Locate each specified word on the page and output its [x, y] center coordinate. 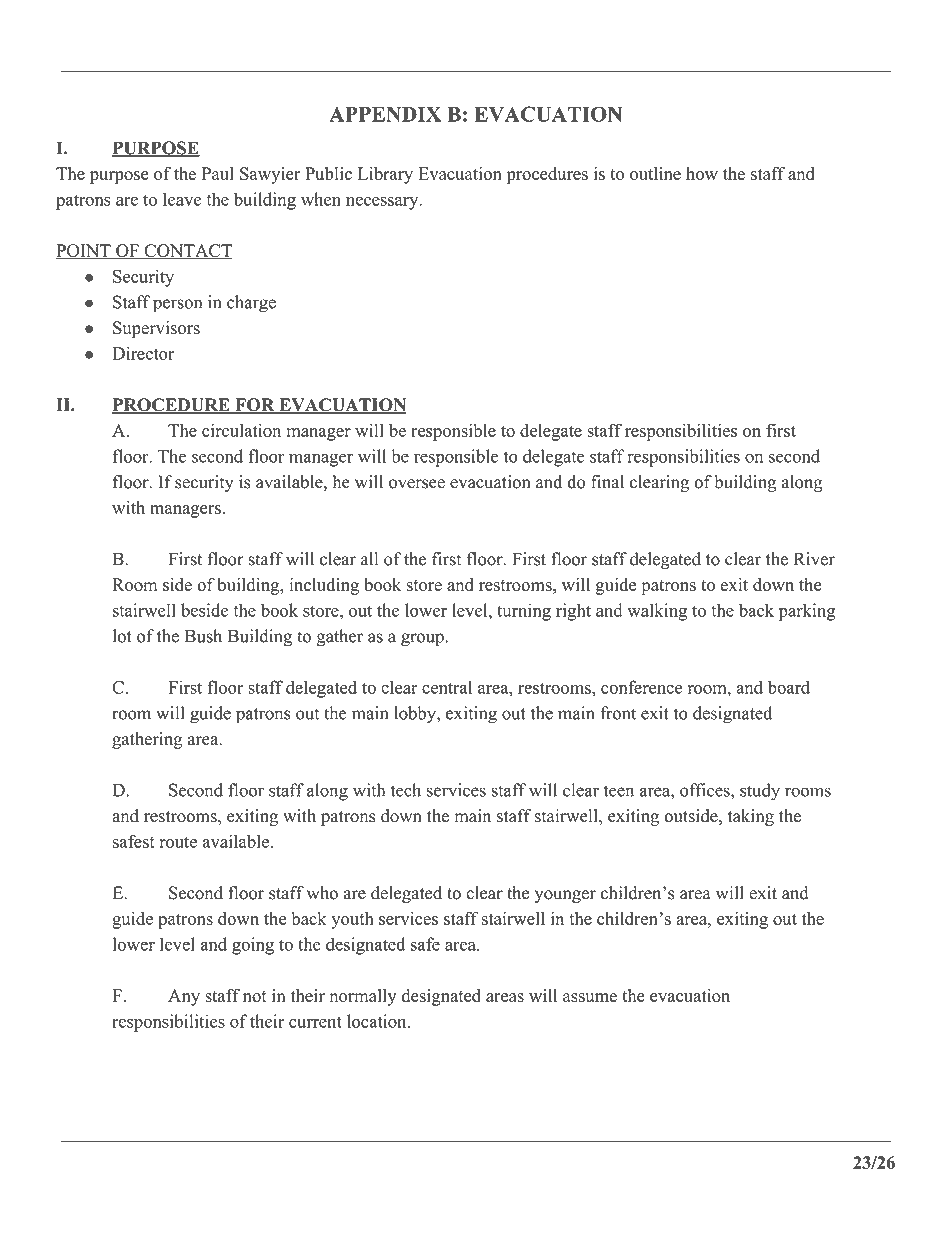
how [702, 173]
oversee [417, 484]
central [447, 687]
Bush [203, 636]
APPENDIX [385, 114]
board [789, 687]
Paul [218, 173]
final [607, 482]
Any [184, 997]
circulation [241, 430]
